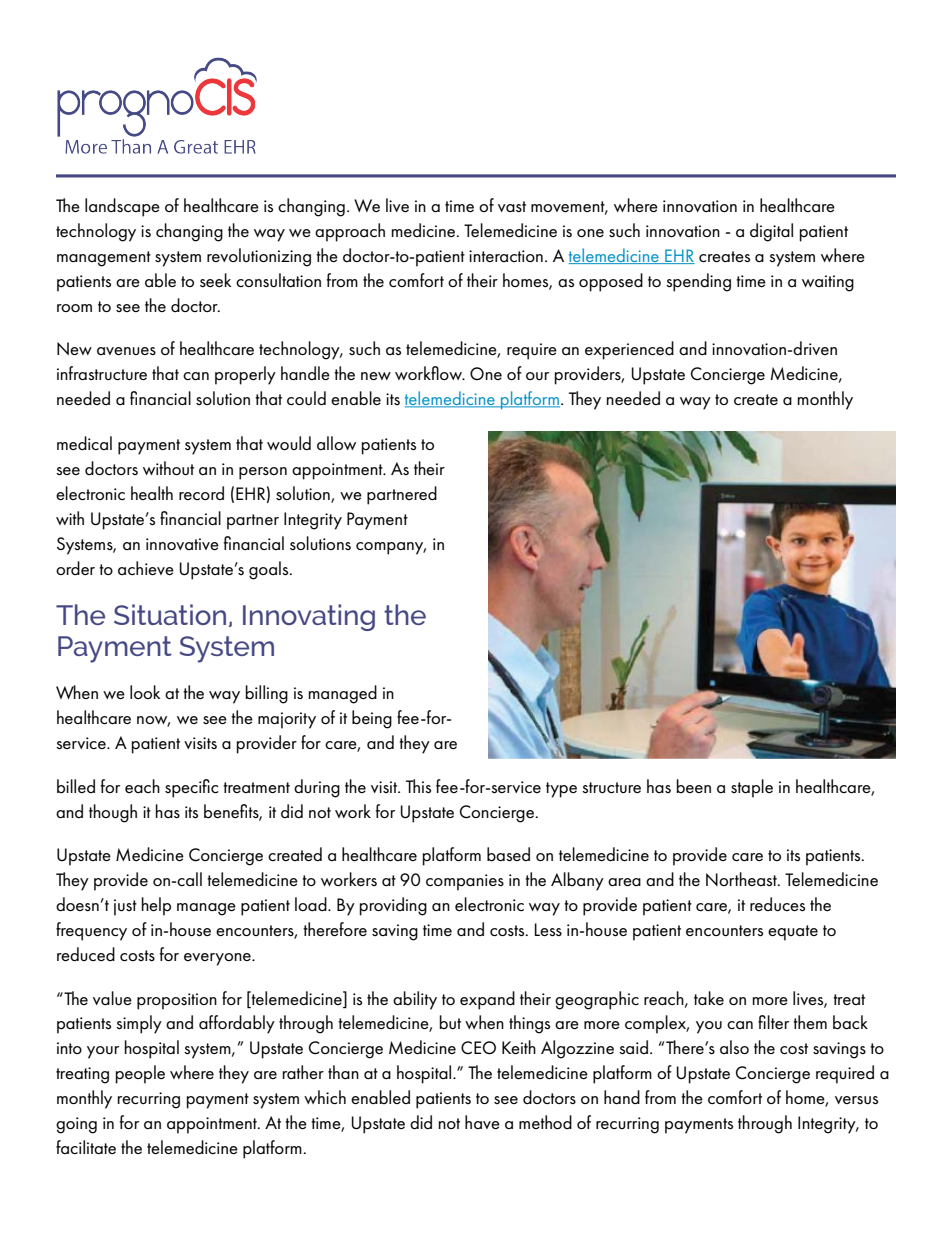 Image resolution: width=952 pixels, height=1233 pixels. Describe the element at coordinates (122, 207) in the screenshot. I see `landscape` at that location.
